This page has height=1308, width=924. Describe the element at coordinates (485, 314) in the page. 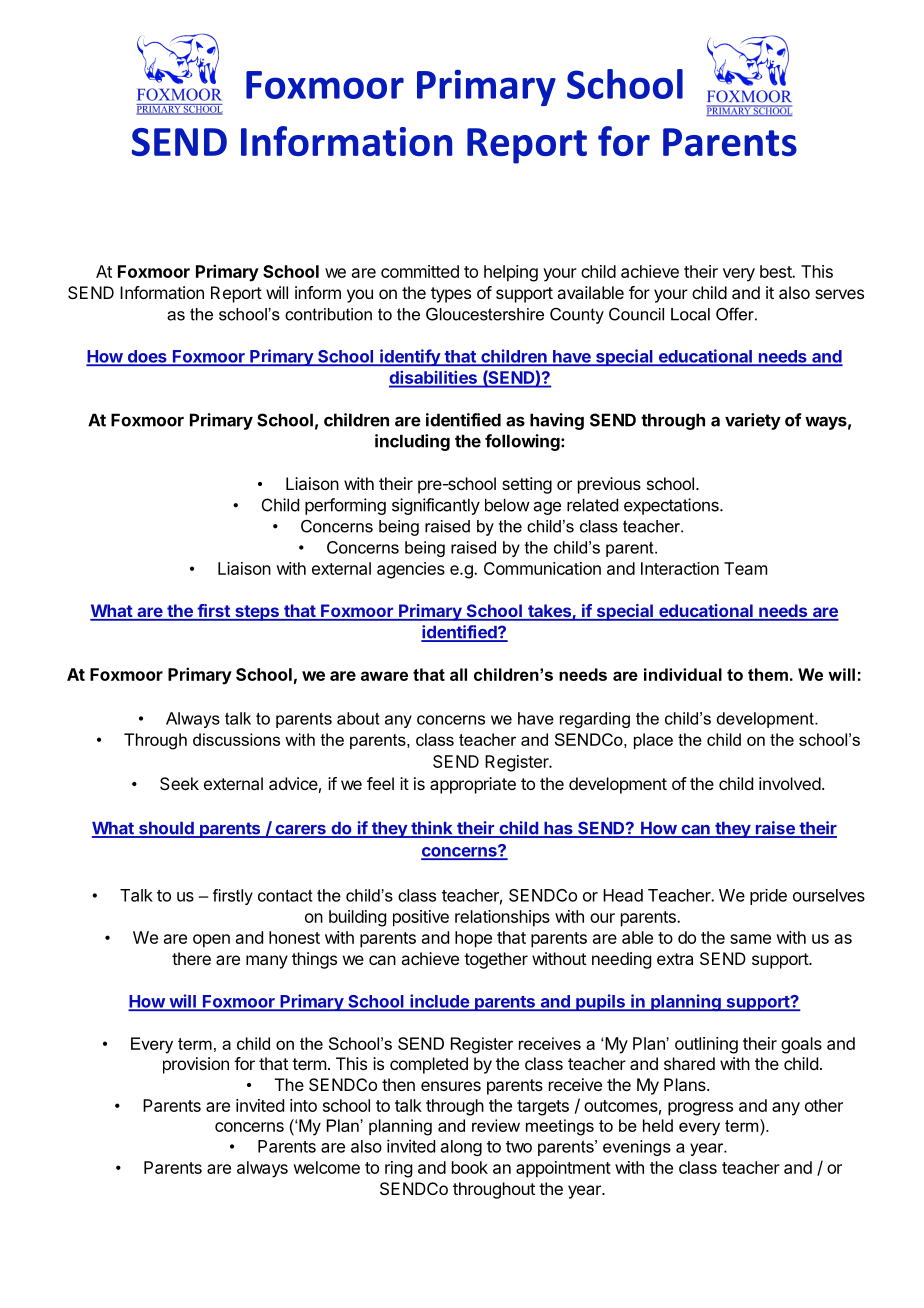

I see `Gloucestershire` at that location.
